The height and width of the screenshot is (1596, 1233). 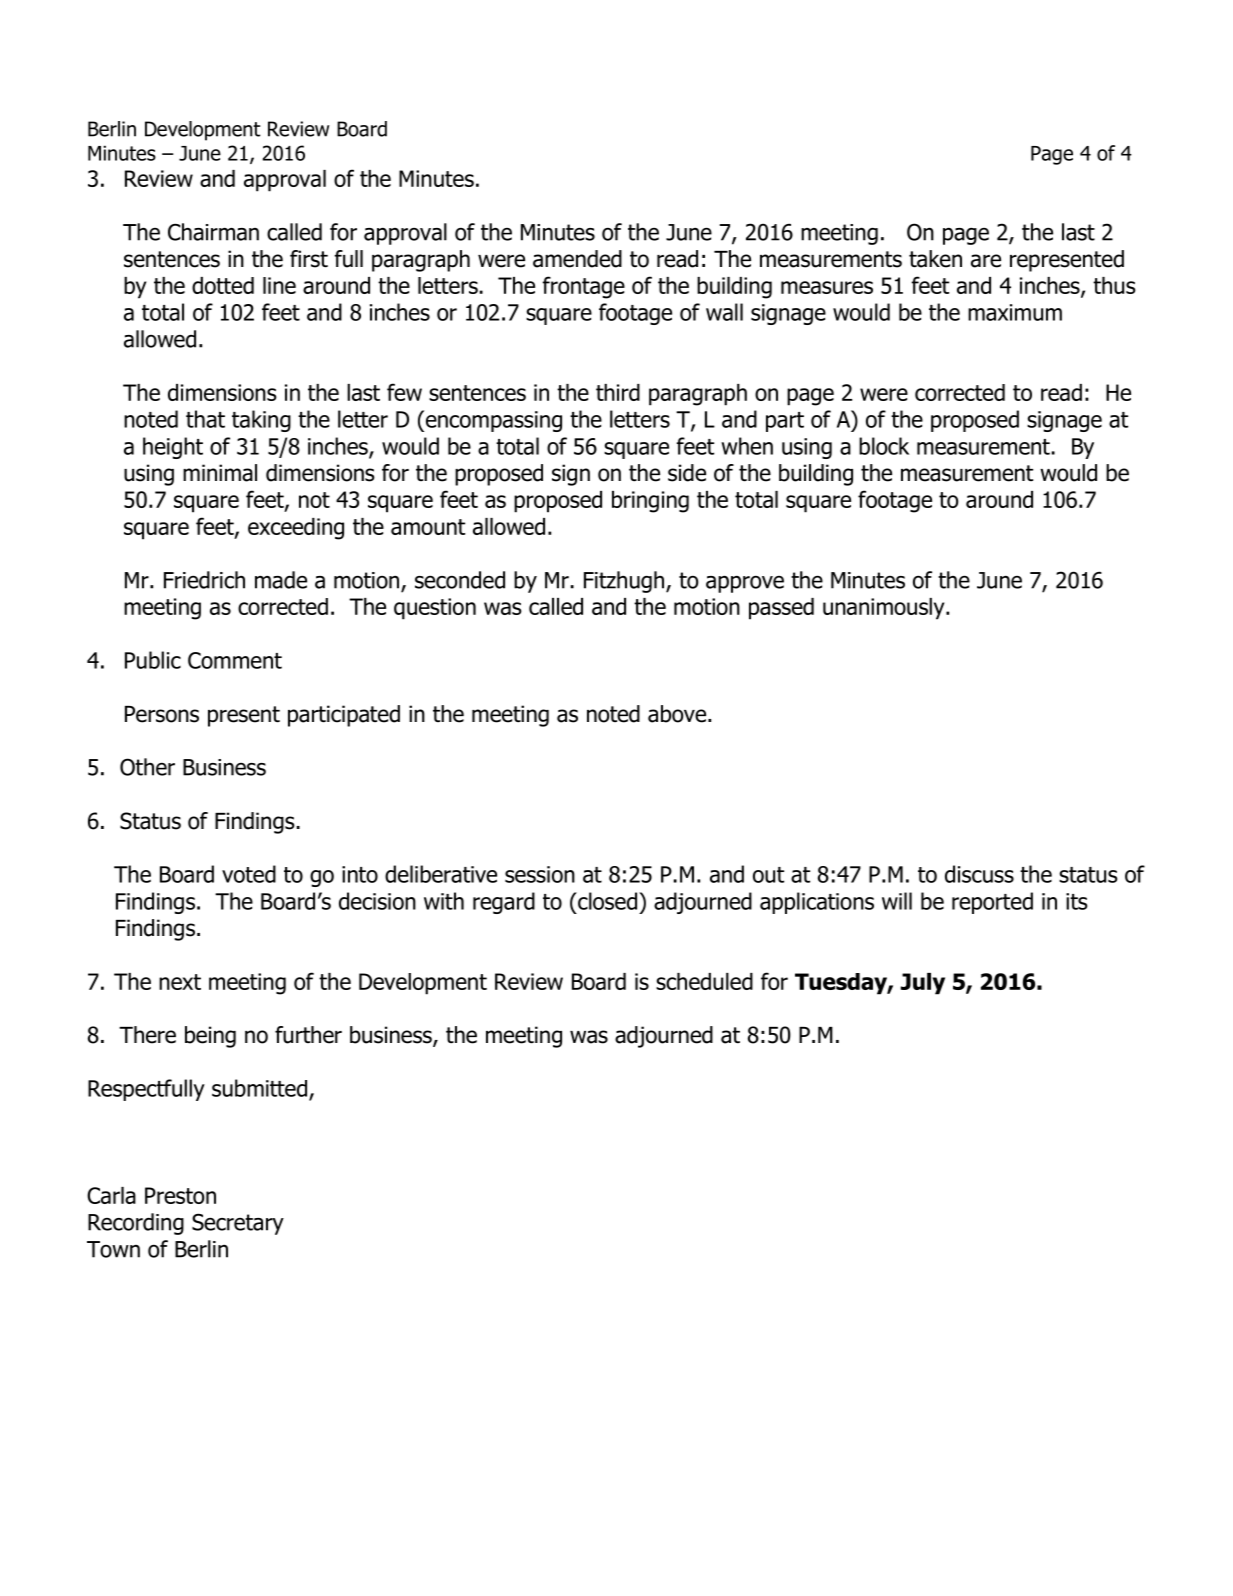 I want to click on Preston, so click(x=180, y=1195).
